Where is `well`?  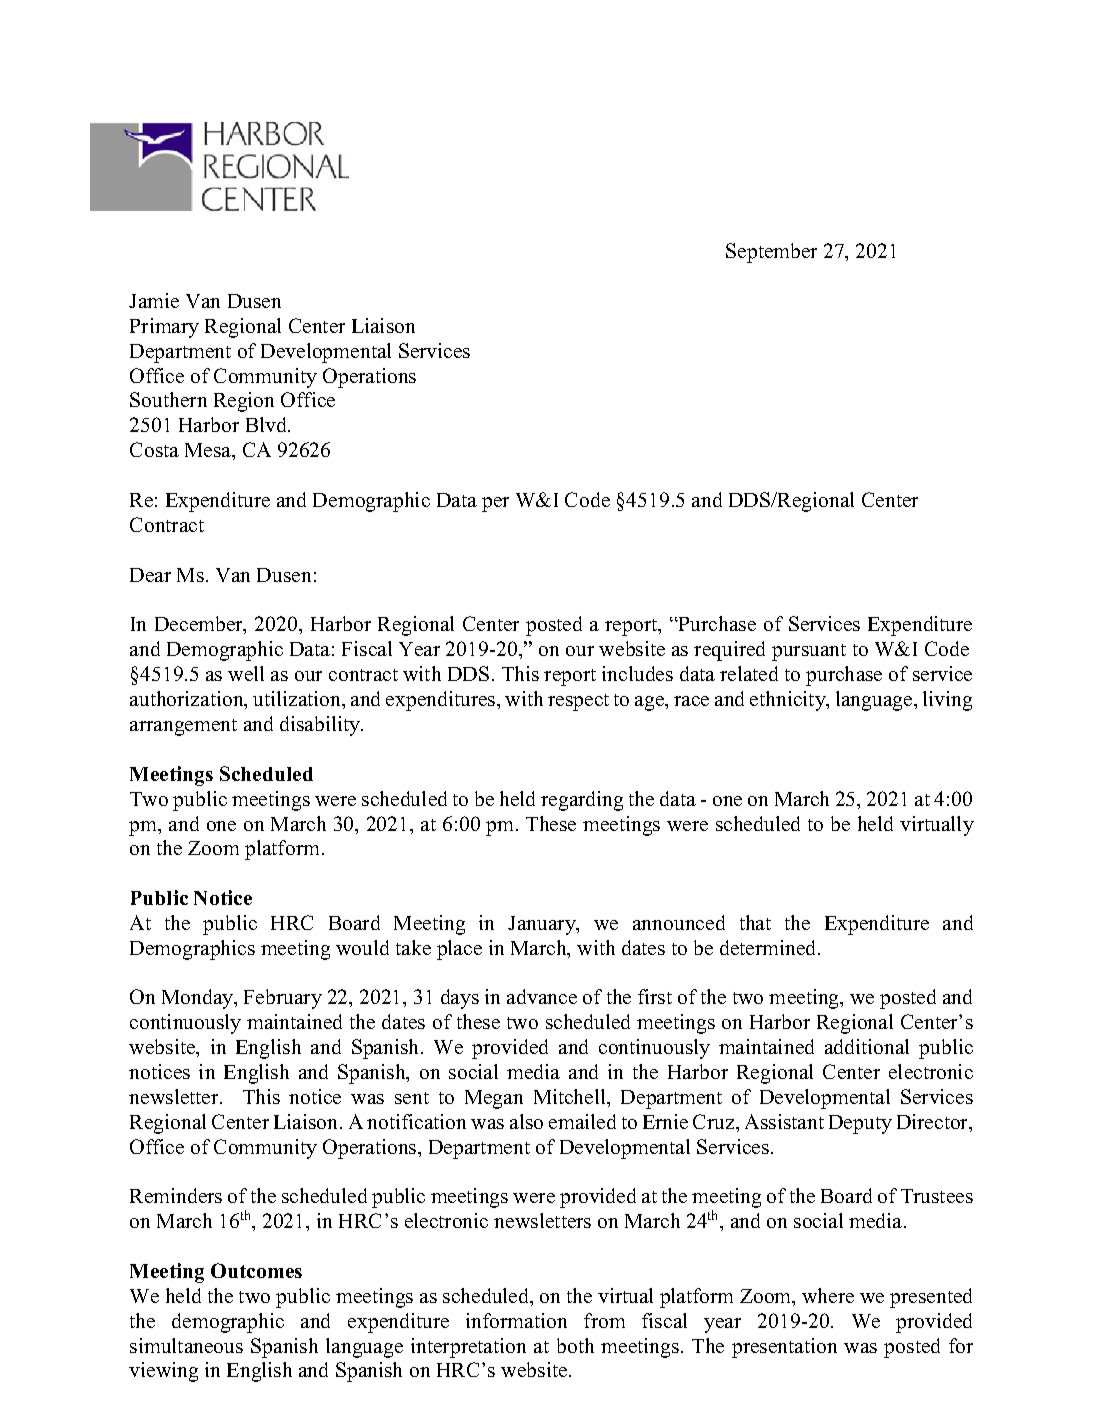 well is located at coordinates (246, 673).
